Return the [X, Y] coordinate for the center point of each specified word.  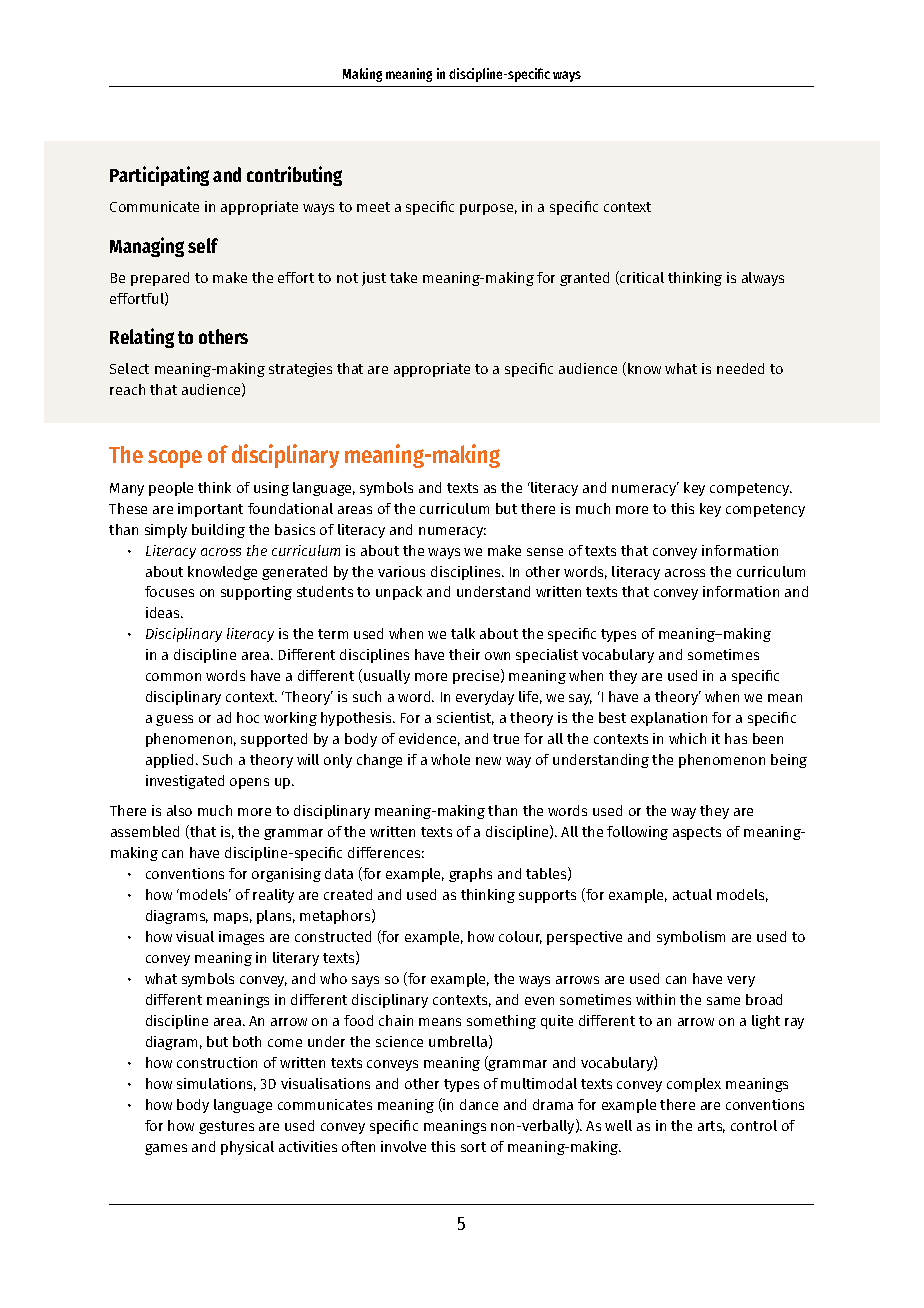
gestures [226, 1127]
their [464, 654]
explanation [669, 719]
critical [641, 278]
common [173, 677]
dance [479, 1104]
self [203, 245]
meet [373, 207]
